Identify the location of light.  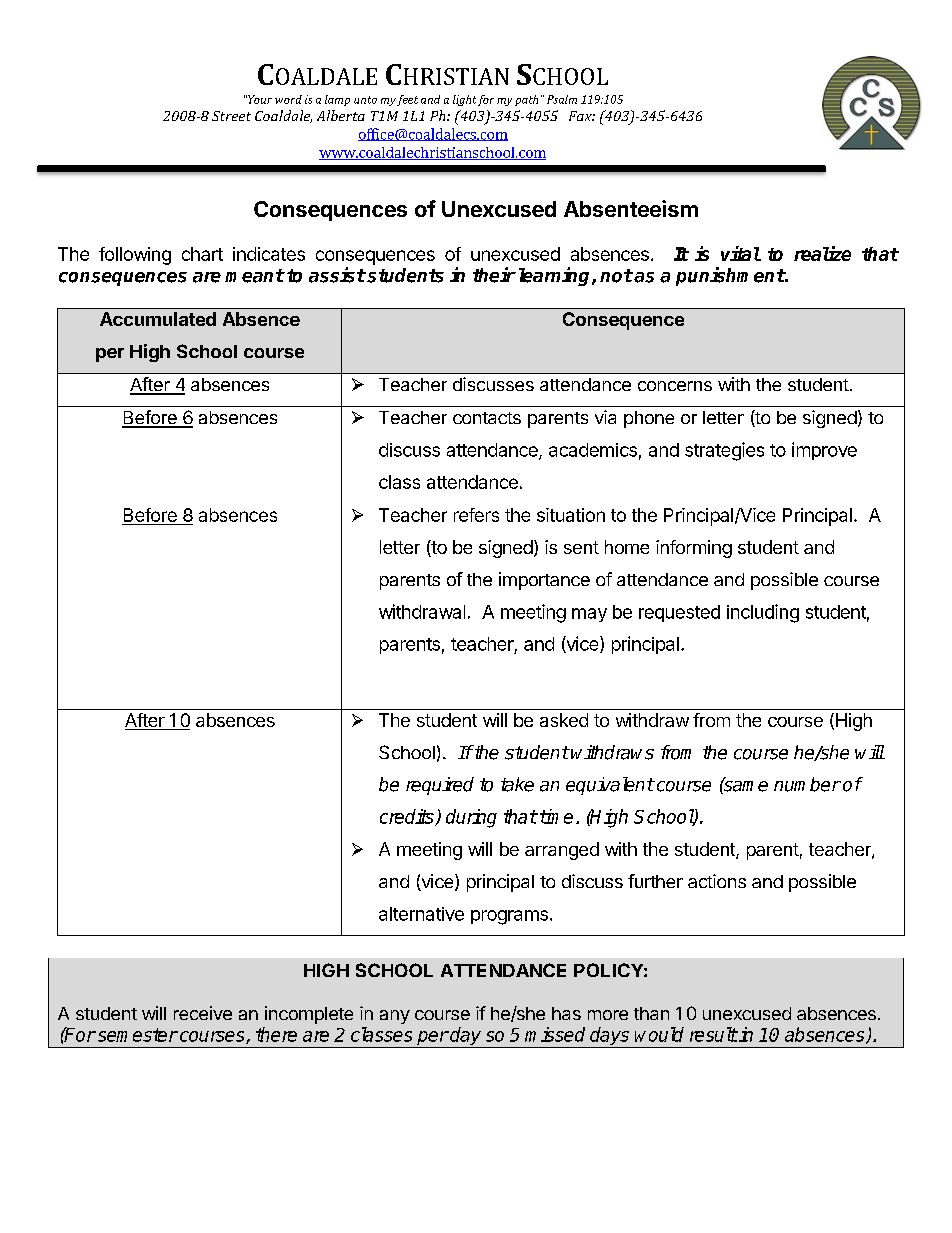
(464, 100).
